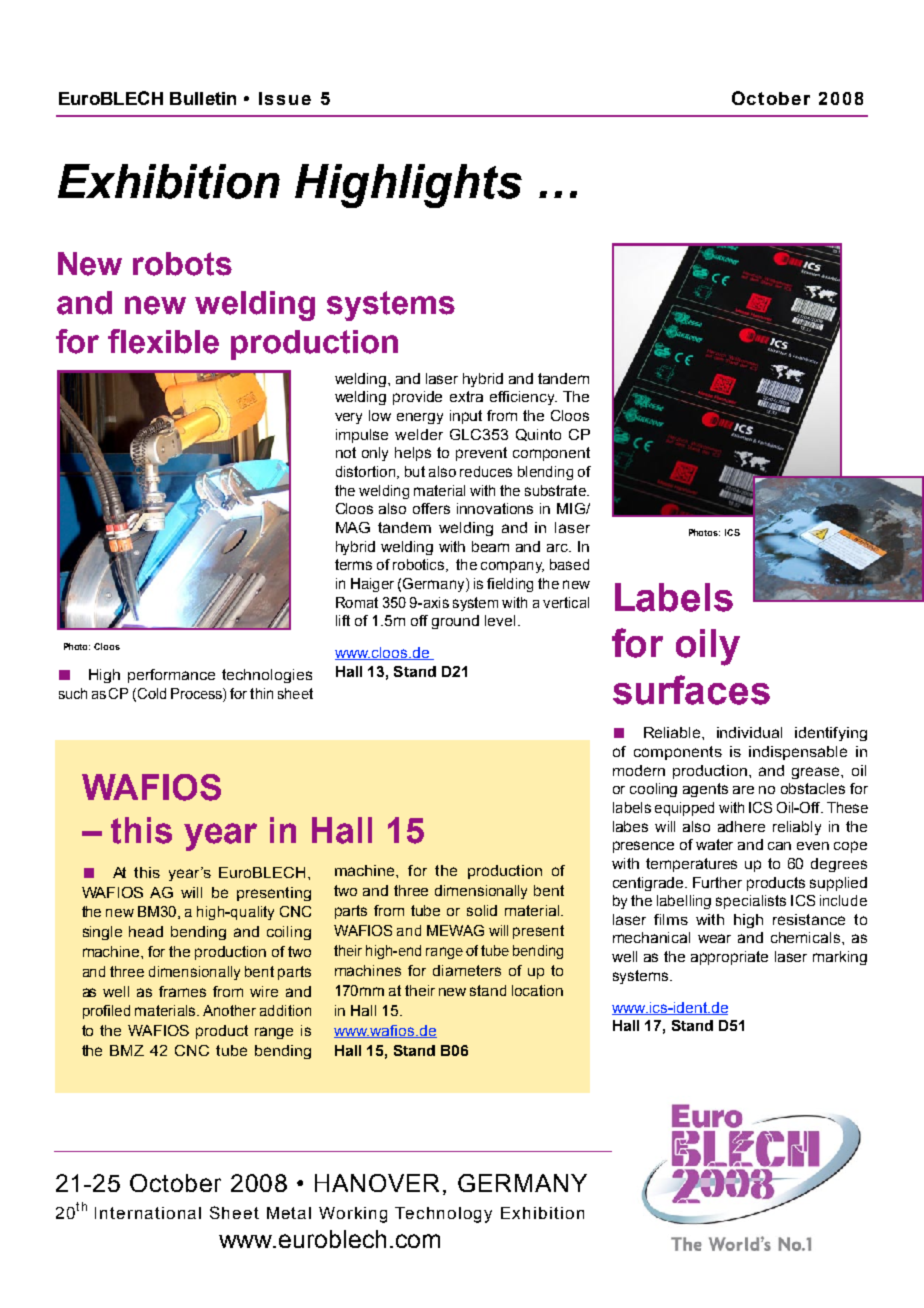 Image resolution: width=924 pixels, height=1308 pixels. I want to click on Quinto, so click(538, 435).
